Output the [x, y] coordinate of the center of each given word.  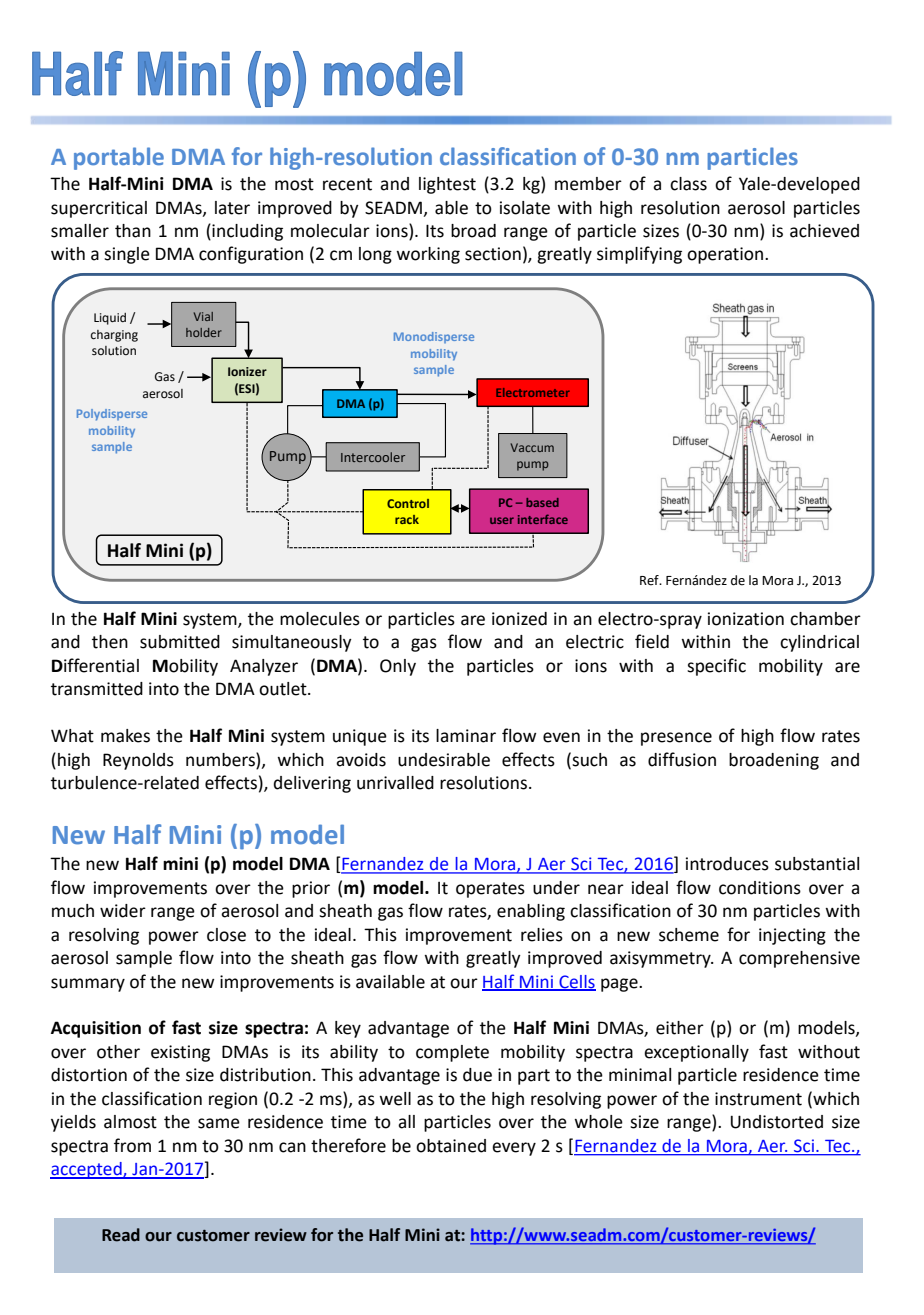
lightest [447, 185]
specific [716, 667]
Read [121, 1235]
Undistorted [777, 1122]
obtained [451, 1146]
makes [125, 736]
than [133, 231]
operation [726, 255]
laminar [466, 736]
